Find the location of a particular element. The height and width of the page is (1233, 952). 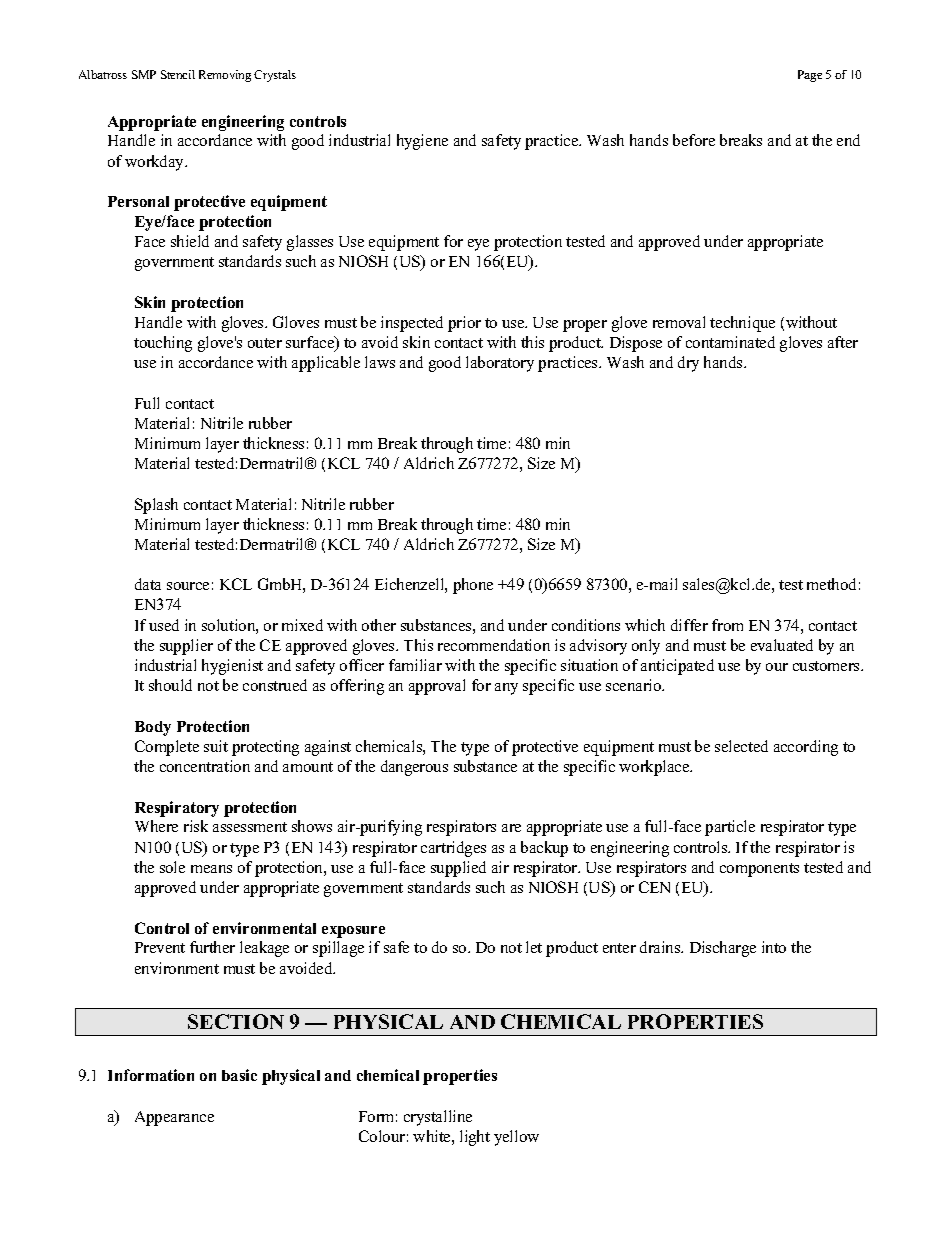

Splash is located at coordinates (156, 506).
